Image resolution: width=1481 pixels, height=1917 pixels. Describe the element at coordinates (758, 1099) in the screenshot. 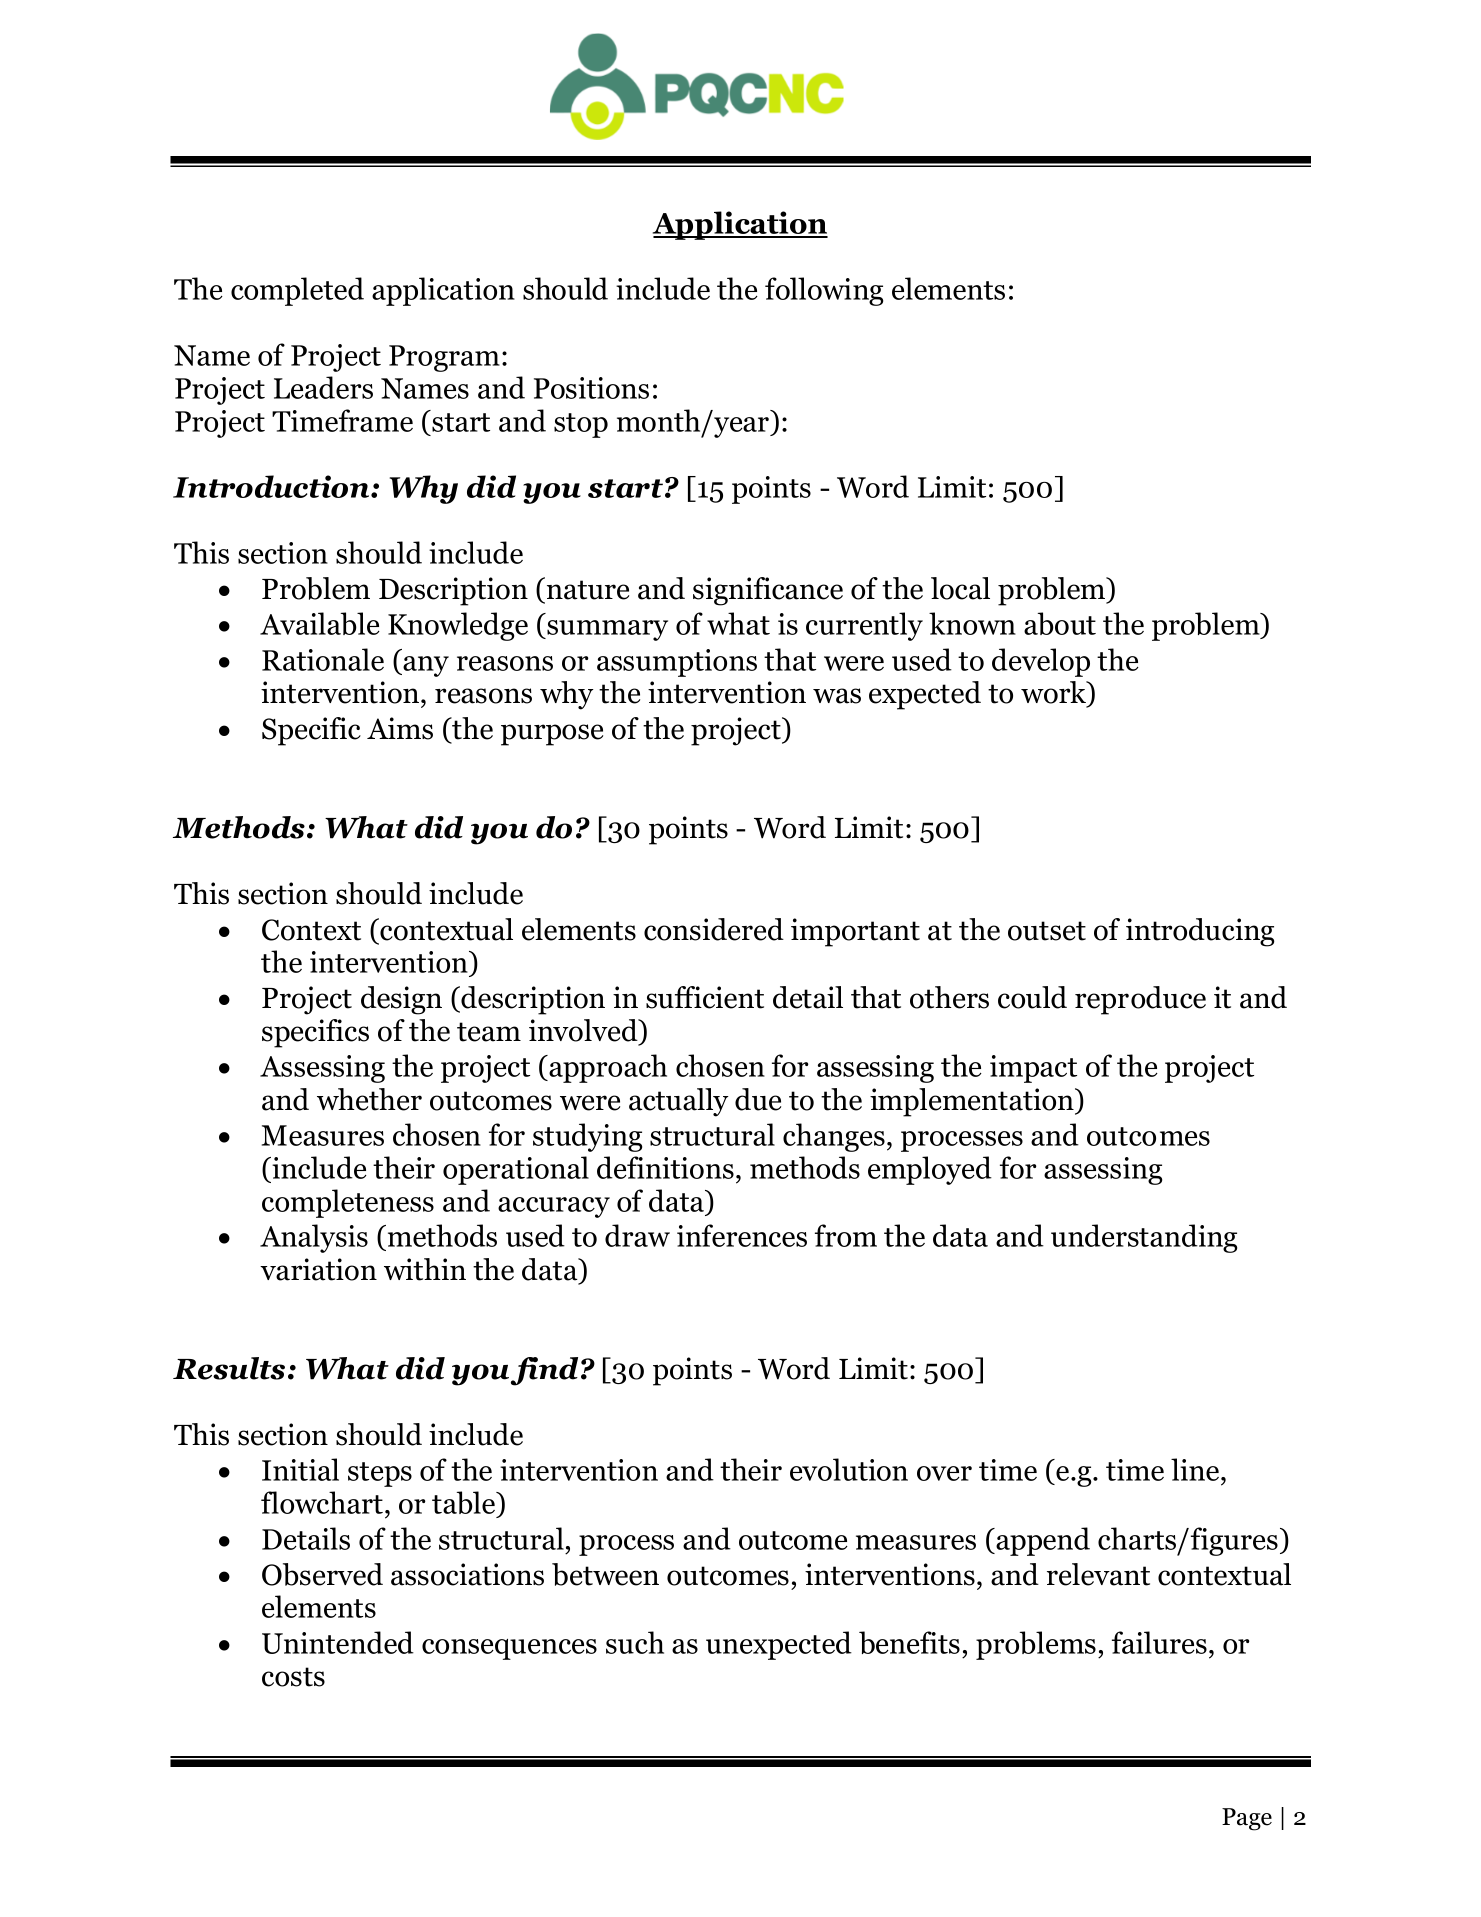

I see `due` at that location.
